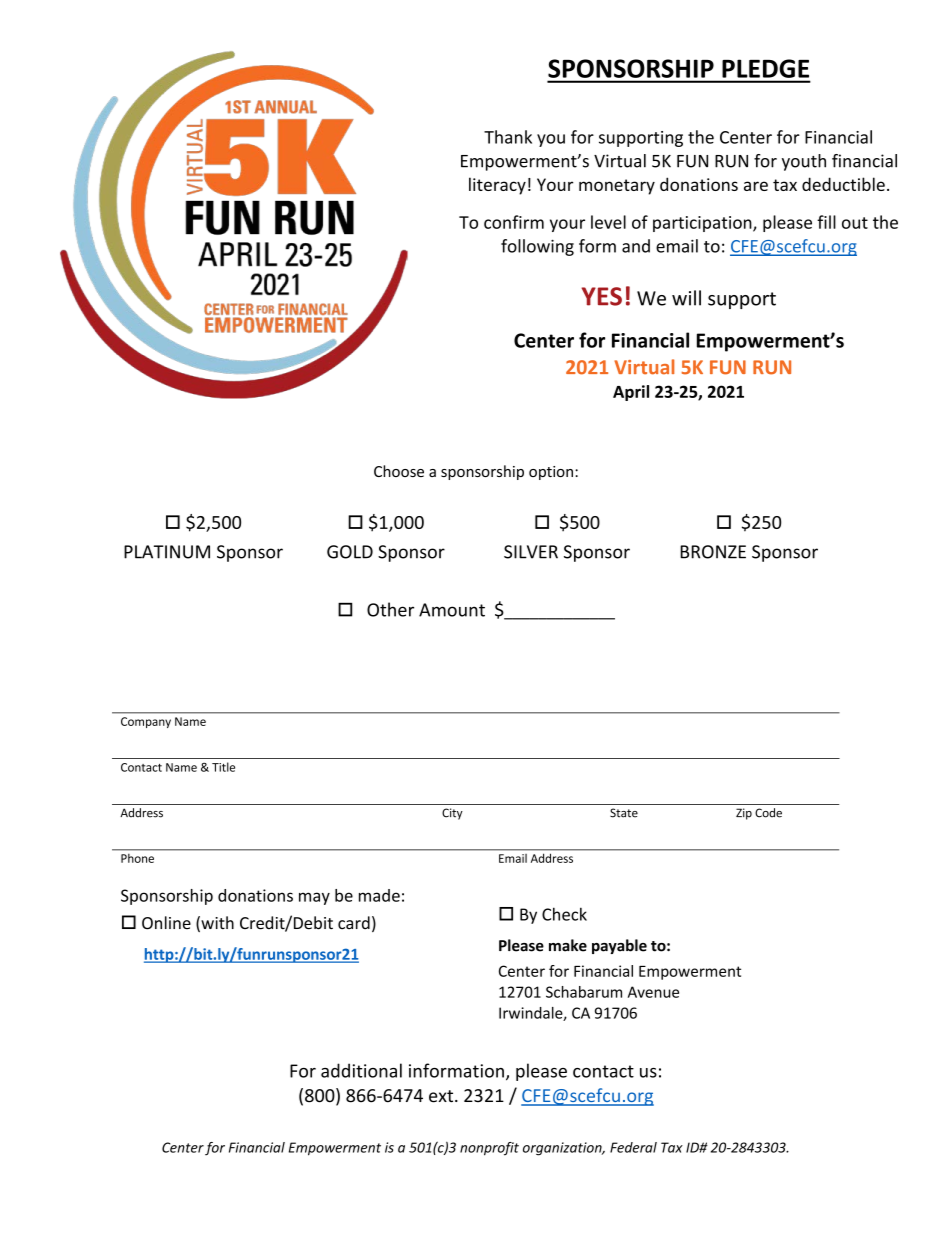 The image size is (952, 1233). I want to click on PLATINUM, so click(167, 552).
